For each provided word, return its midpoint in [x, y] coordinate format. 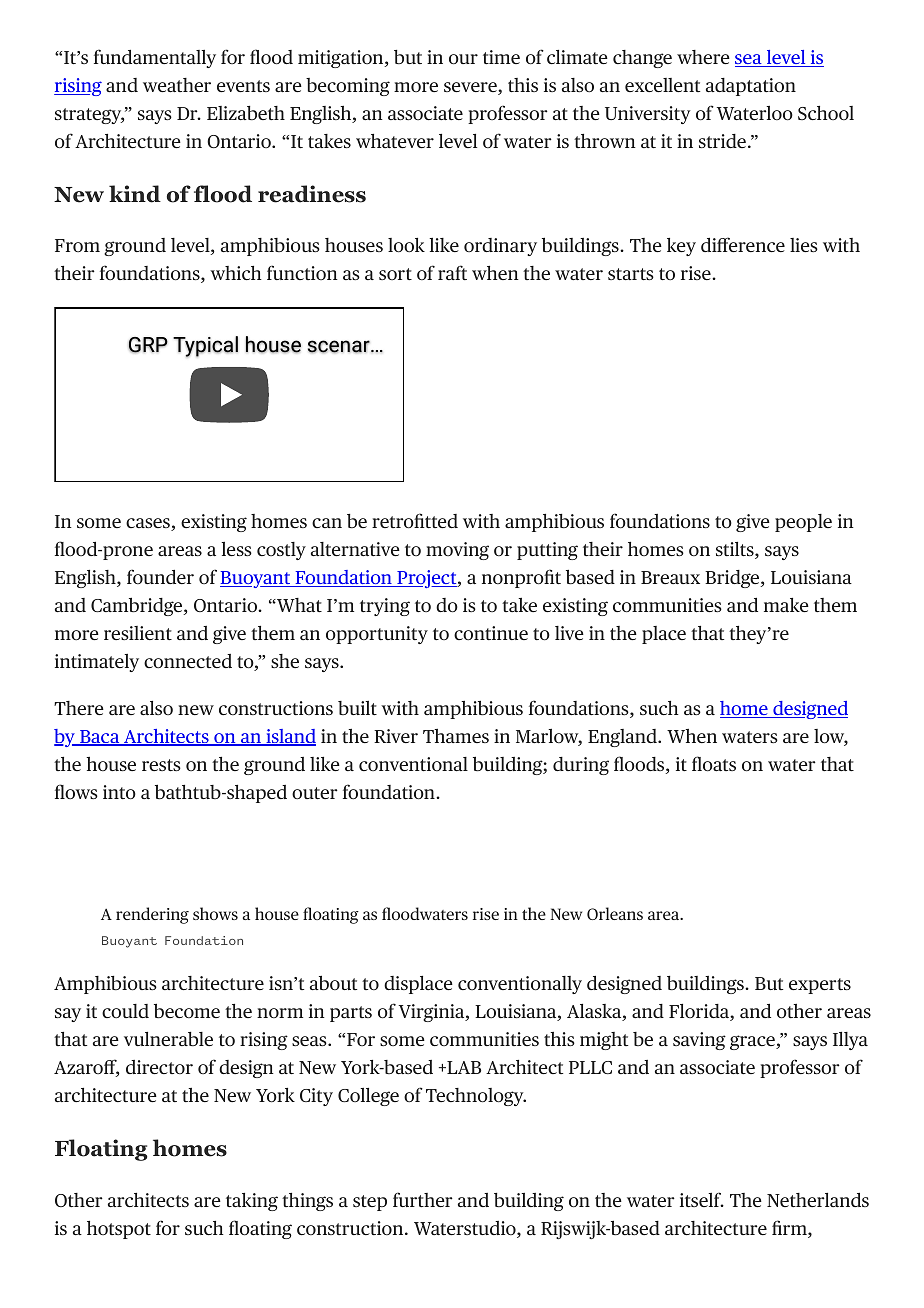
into [119, 792]
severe [471, 88]
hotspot [119, 1230]
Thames [456, 736]
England [623, 738]
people [803, 523]
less [236, 549]
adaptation [751, 87]
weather [177, 85]
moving [457, 551]
